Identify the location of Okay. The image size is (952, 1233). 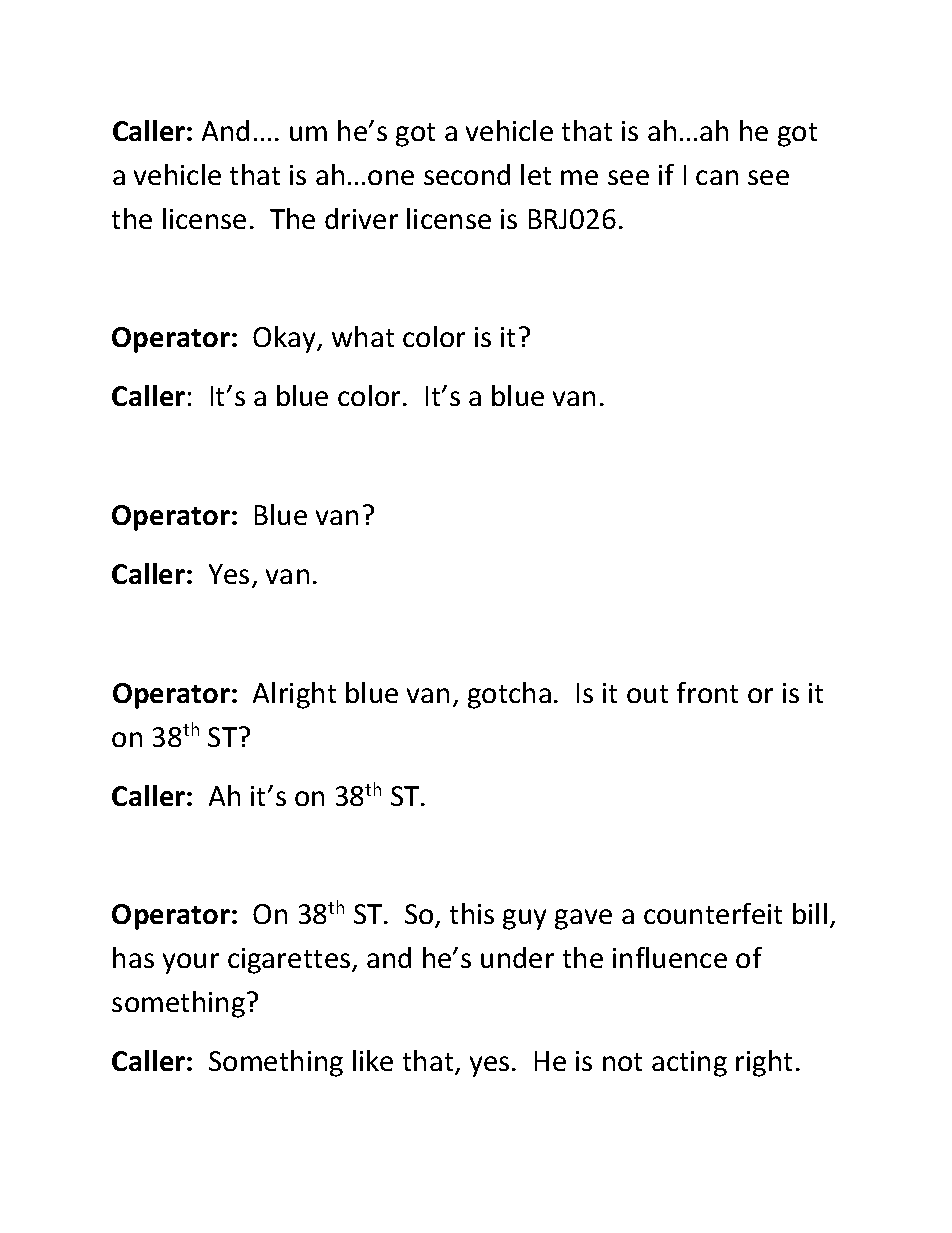
(286, 339).
